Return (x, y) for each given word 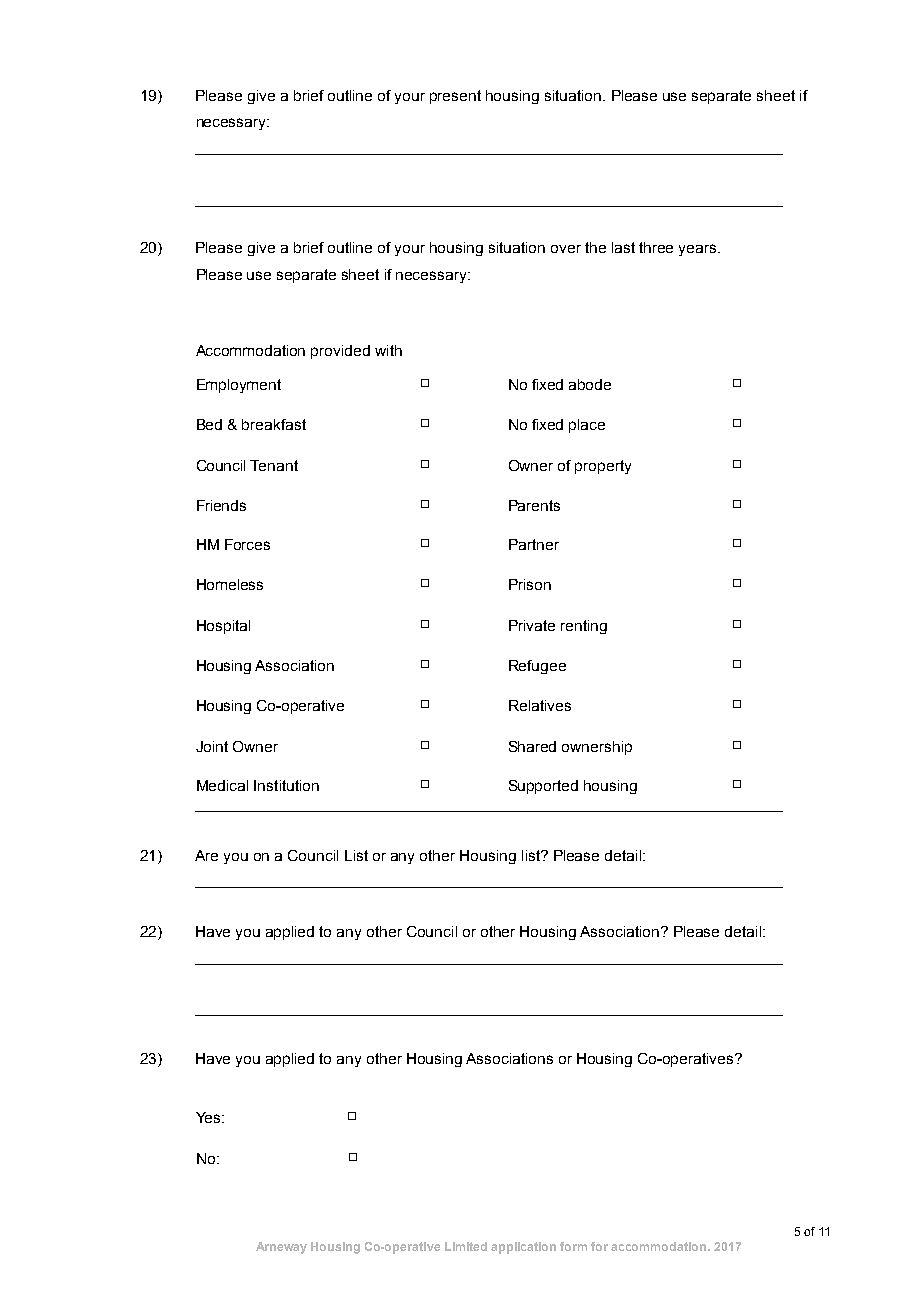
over (566, 249)
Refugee (537, 667)
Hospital (223, 627)
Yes (209, 1117)
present (455, 97)
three (656, 247)
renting (584, 627)
